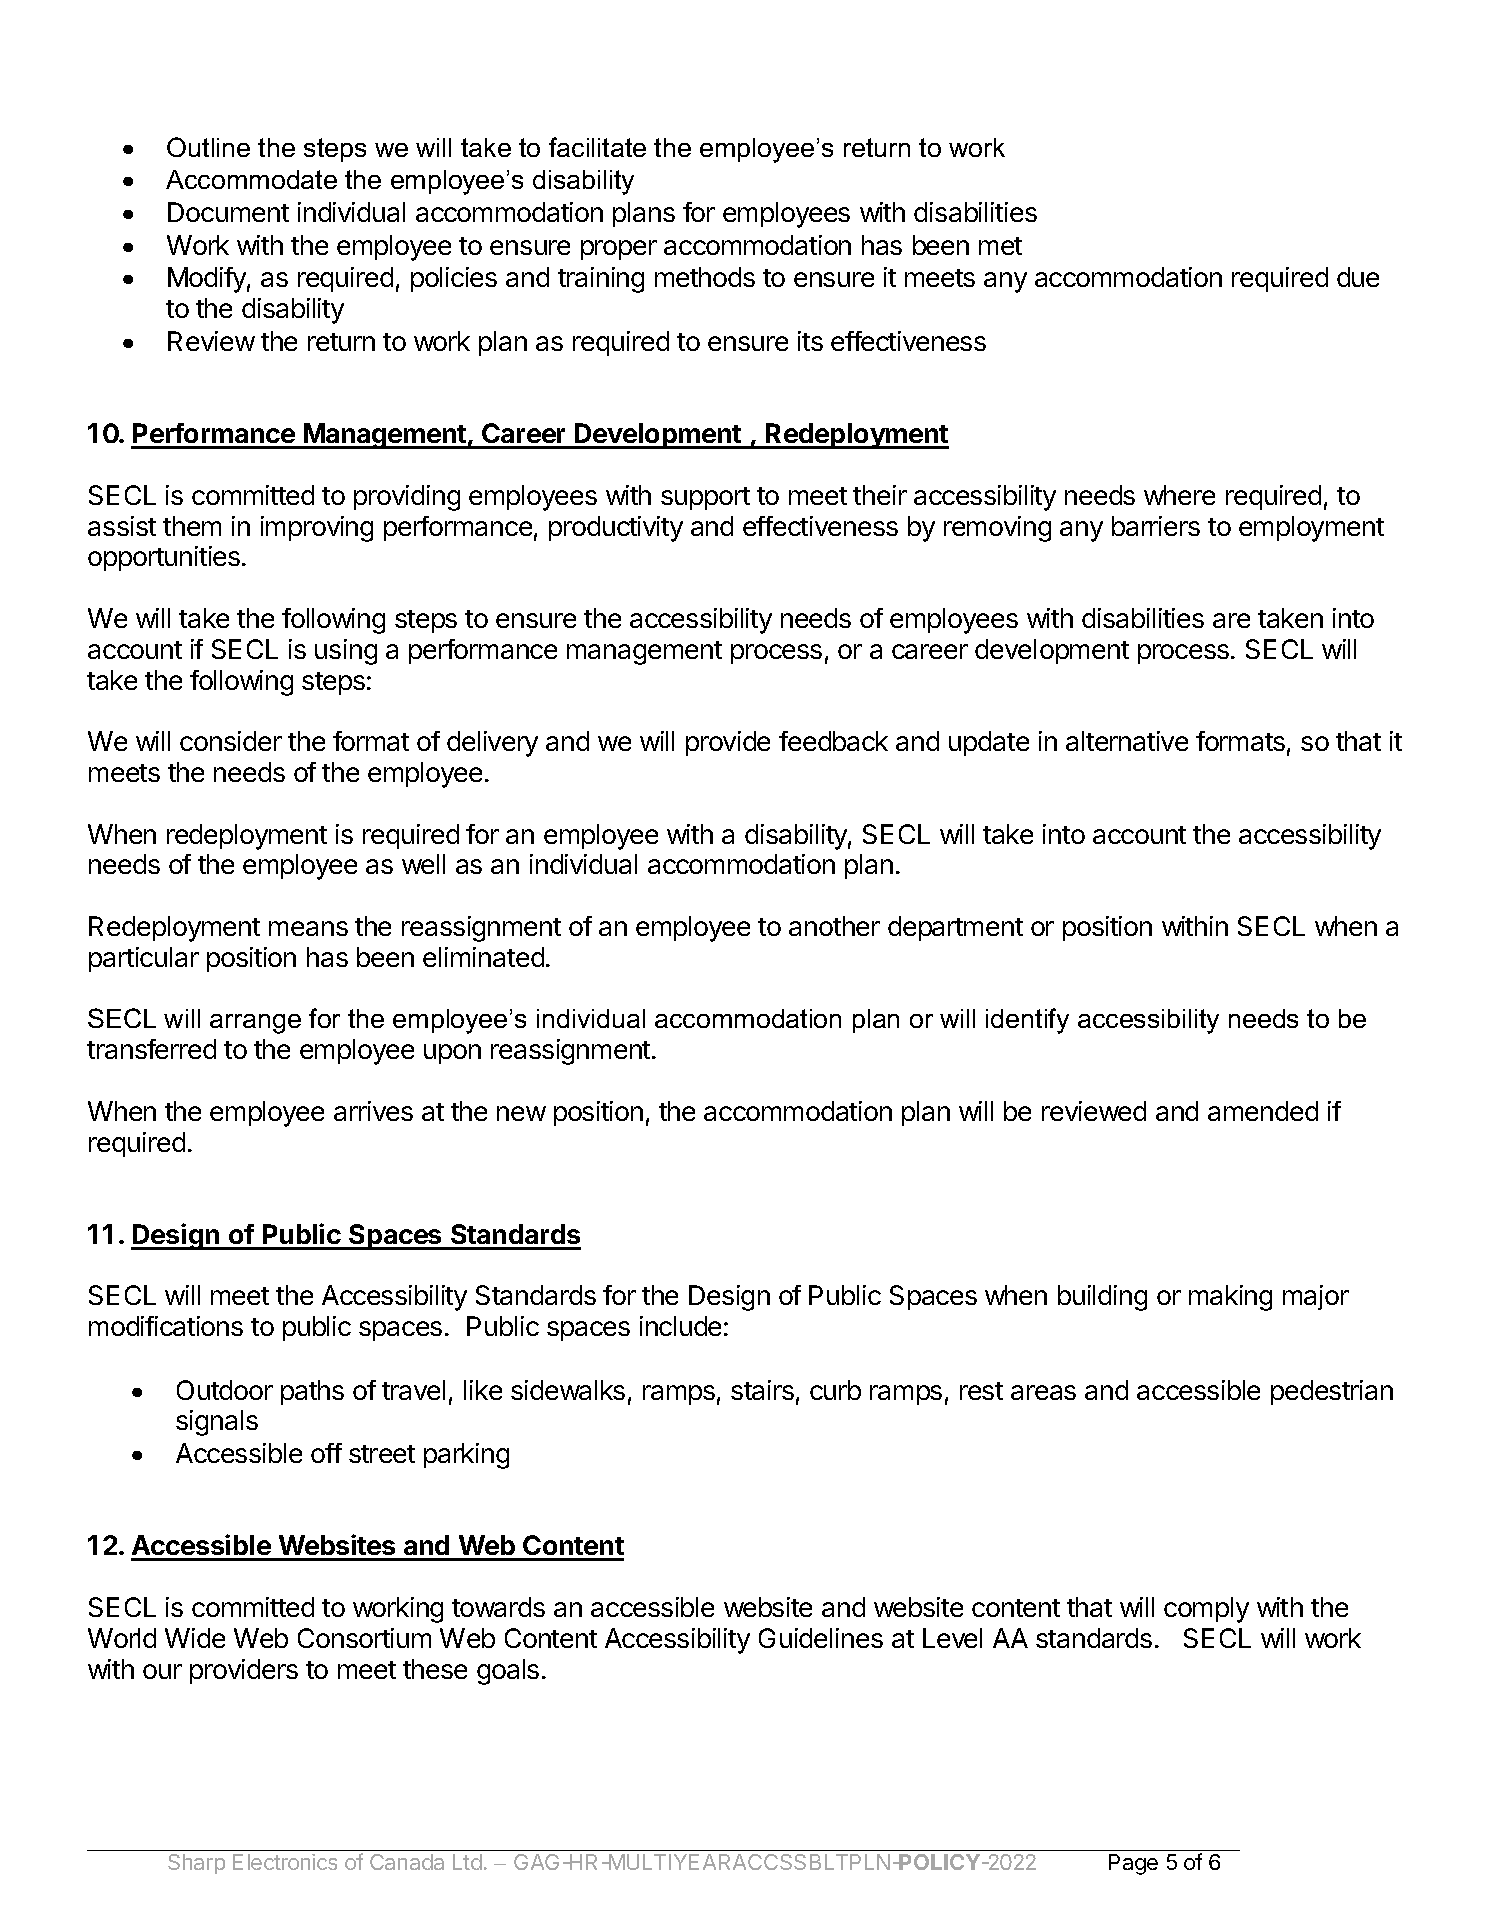 The width and height of the screenshot is (1490, 1928). Describe the element at coordinates (1179, 495) in the screenshot. I see `where` at that location.
